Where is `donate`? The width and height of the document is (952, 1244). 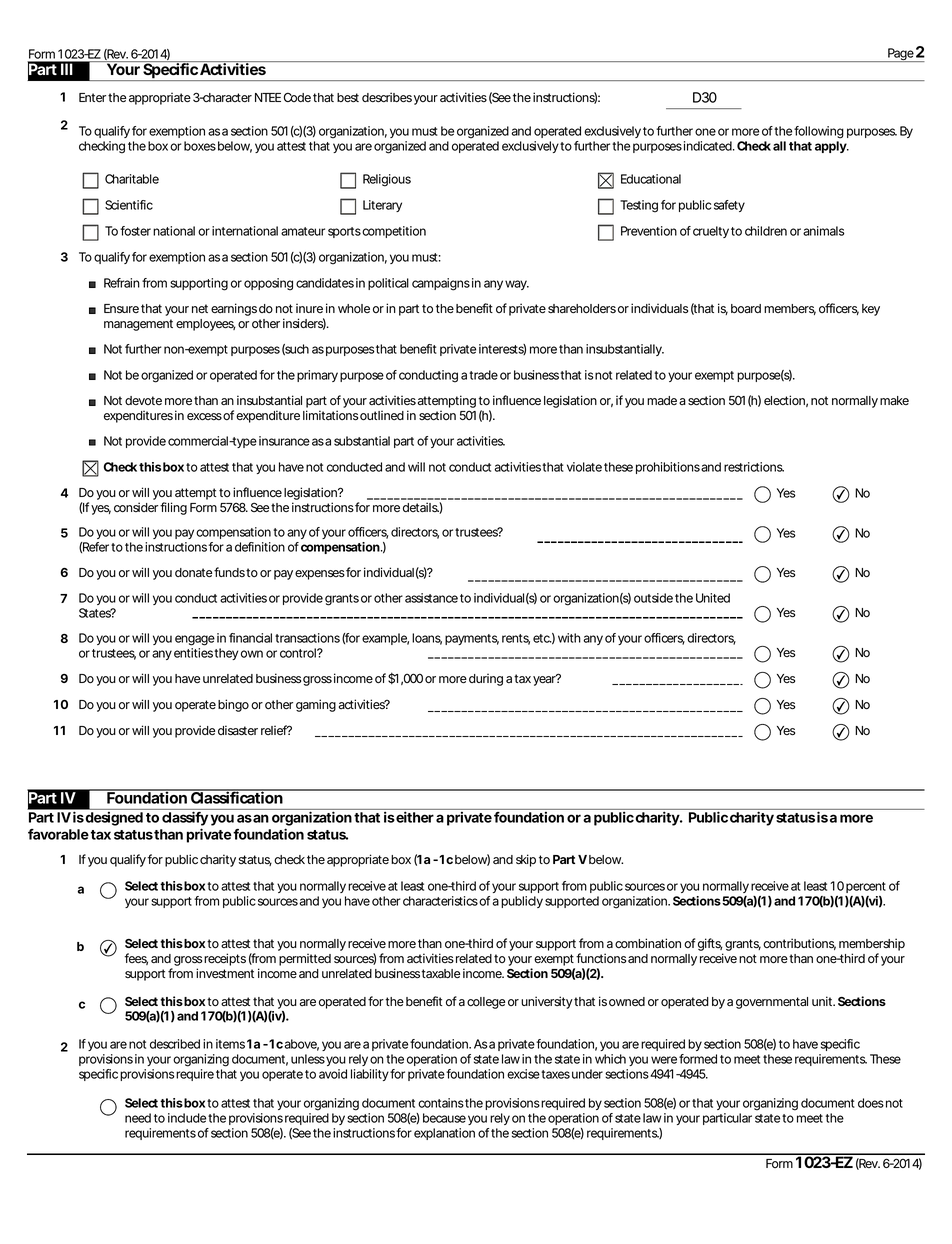
donate is located at coordinates (193, 573).
